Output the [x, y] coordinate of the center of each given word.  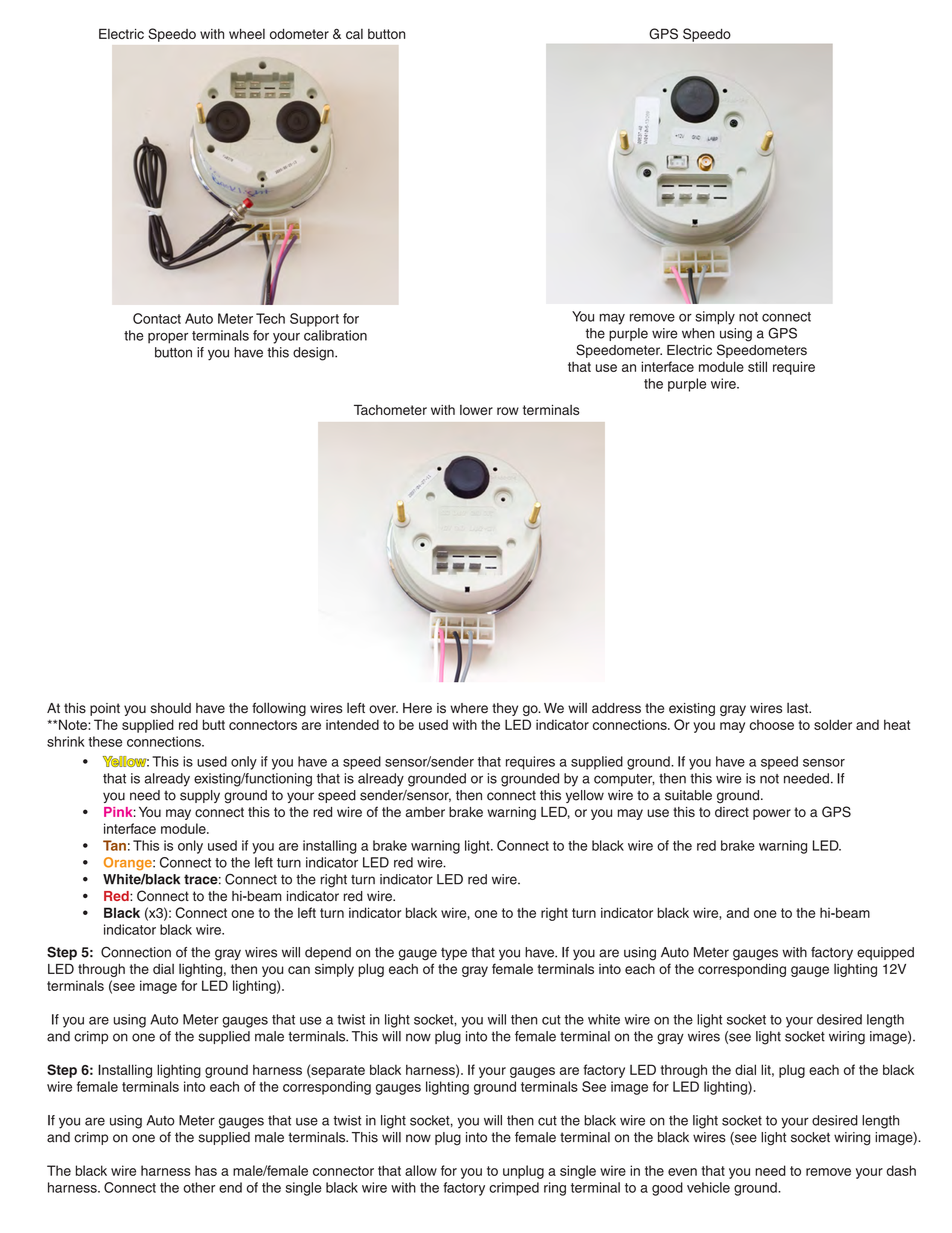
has [206, 1170]
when [698, 333]
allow [421, 1170]
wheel [247, 34]
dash [901, 1170]
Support [314, 320]
